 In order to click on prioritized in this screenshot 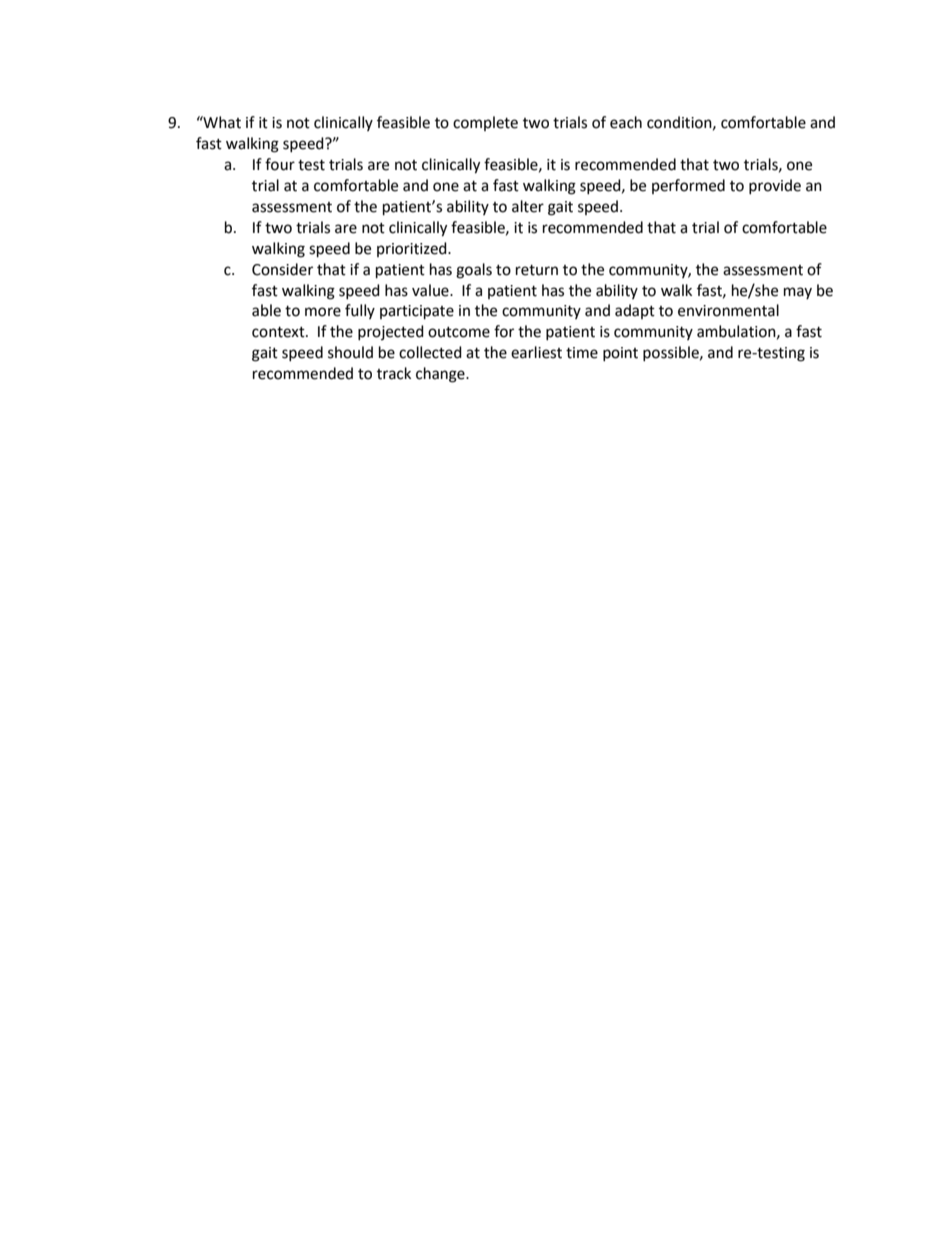, I will do `click(413, 249)`.
